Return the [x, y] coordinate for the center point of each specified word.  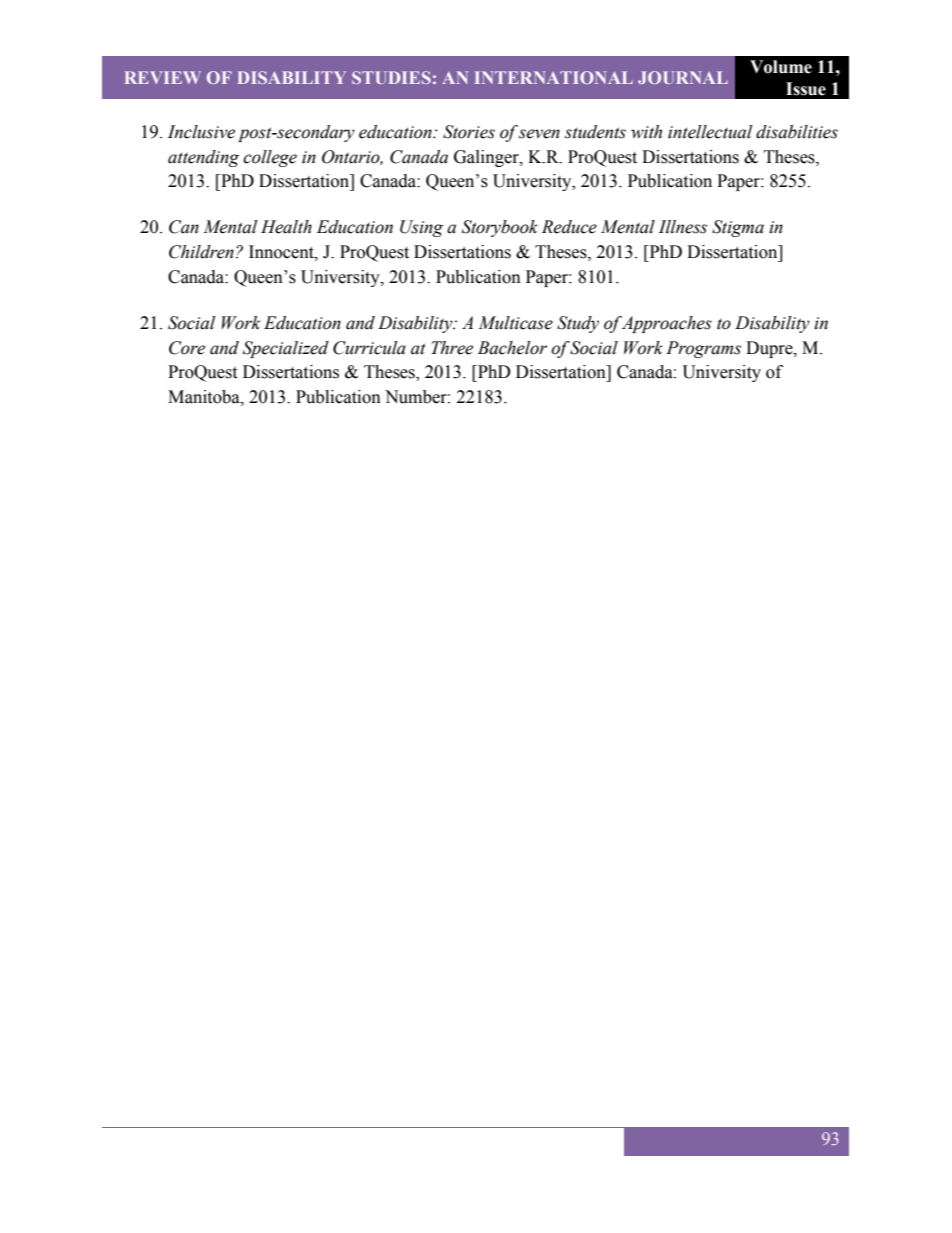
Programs [703, 349]
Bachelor [512, 348]
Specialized [286, 349]
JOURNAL [683, 77]
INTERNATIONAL [554, 77]
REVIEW [163, 77]
